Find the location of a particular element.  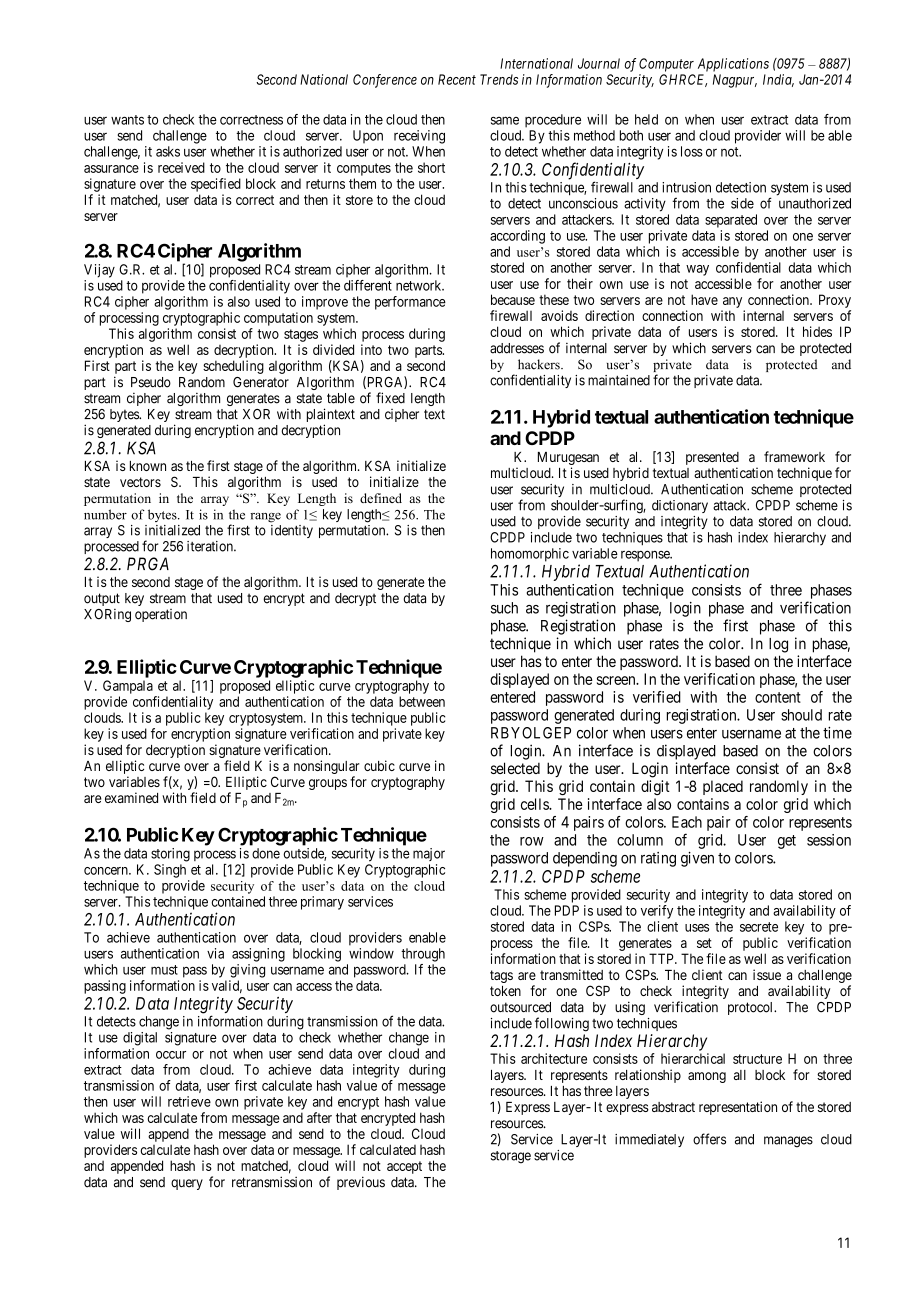

query is located at coordinates (187, 1184).
